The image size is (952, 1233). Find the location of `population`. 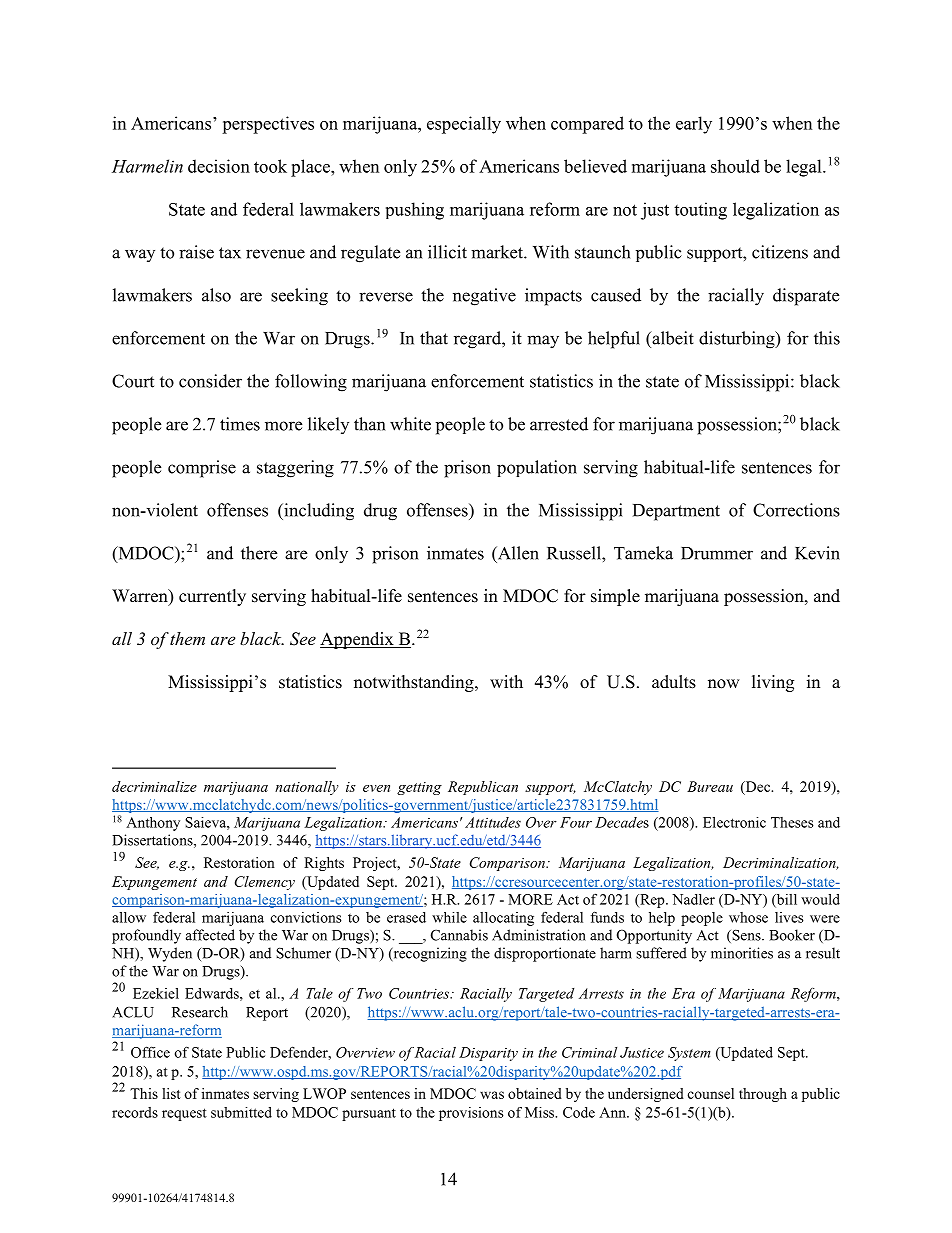

population is located at coordinates (537, 468).
